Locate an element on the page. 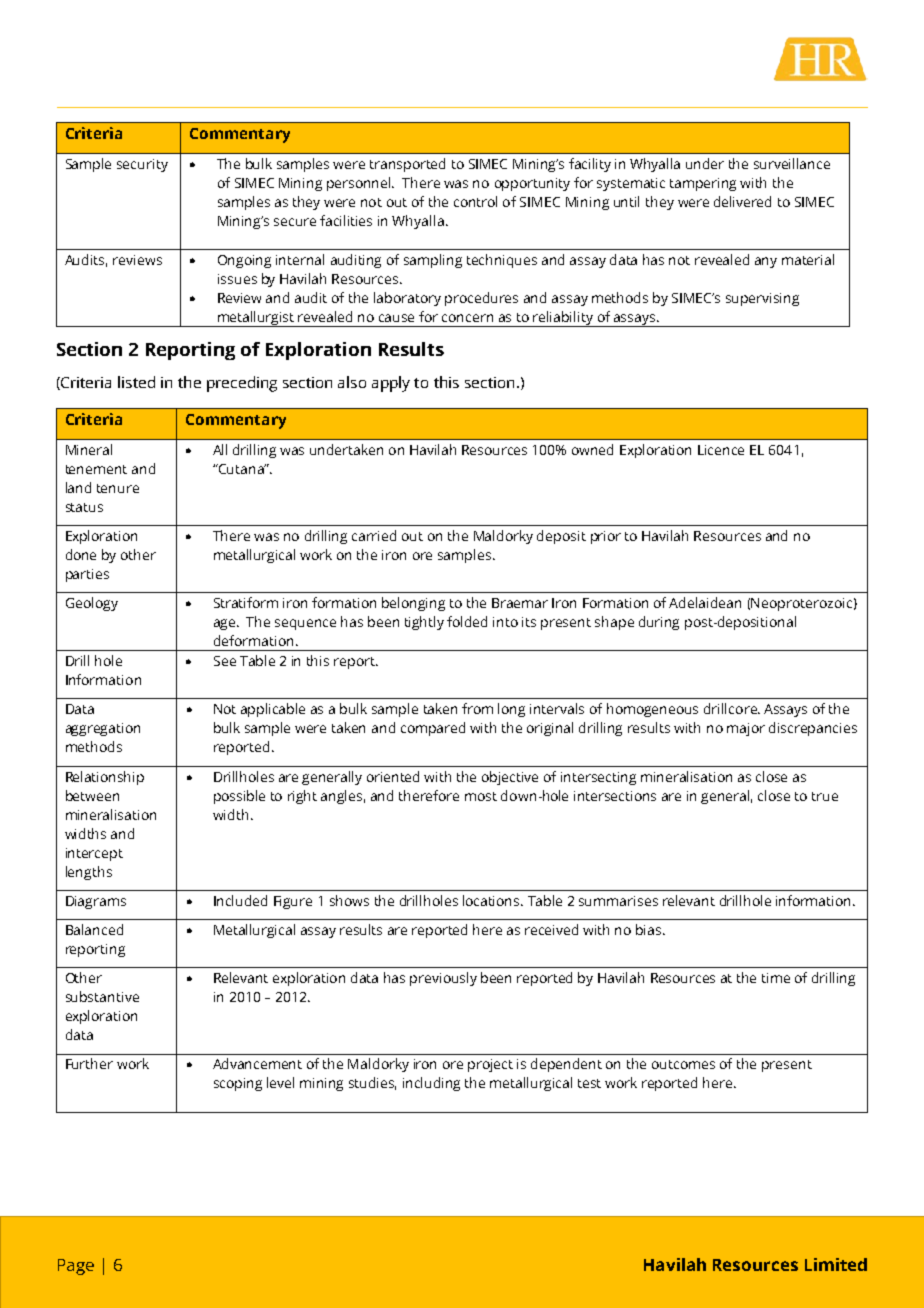 This page has width=924, height=1308. locations is located at coordinates (492, 900).
